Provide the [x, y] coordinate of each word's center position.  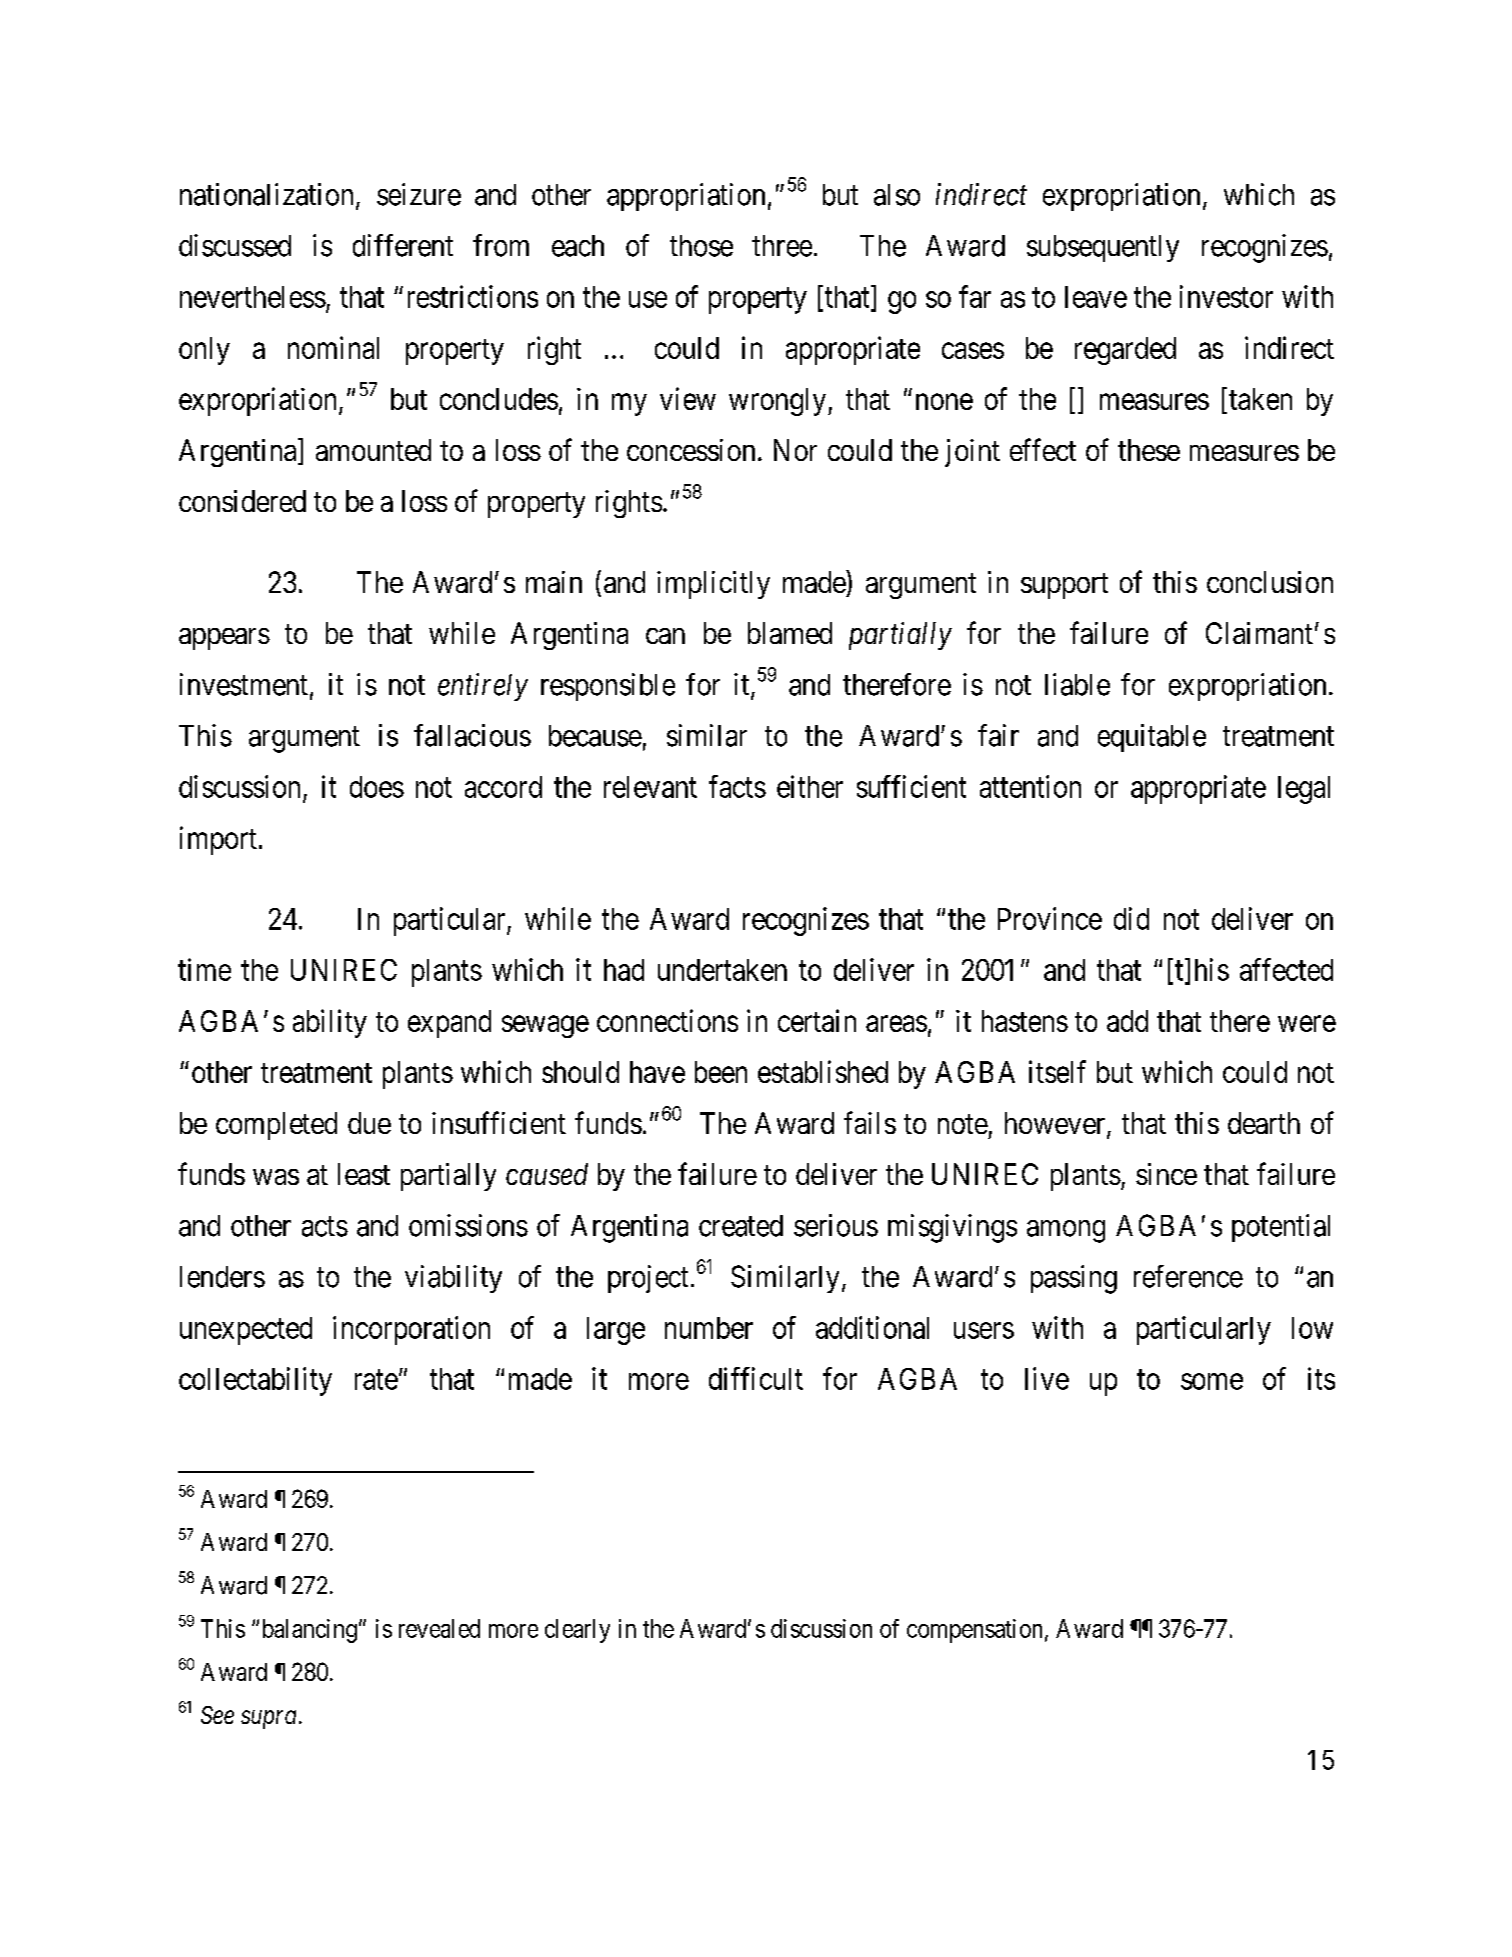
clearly [577, 1631]
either [810, 786]
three [782, 246]
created [741, 1226]
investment [244, 684]
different [403, 245]
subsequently [1103, 248]
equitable [1152, 738]
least [364, 1174]
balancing [310, 1631]
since [1166, 1174]
